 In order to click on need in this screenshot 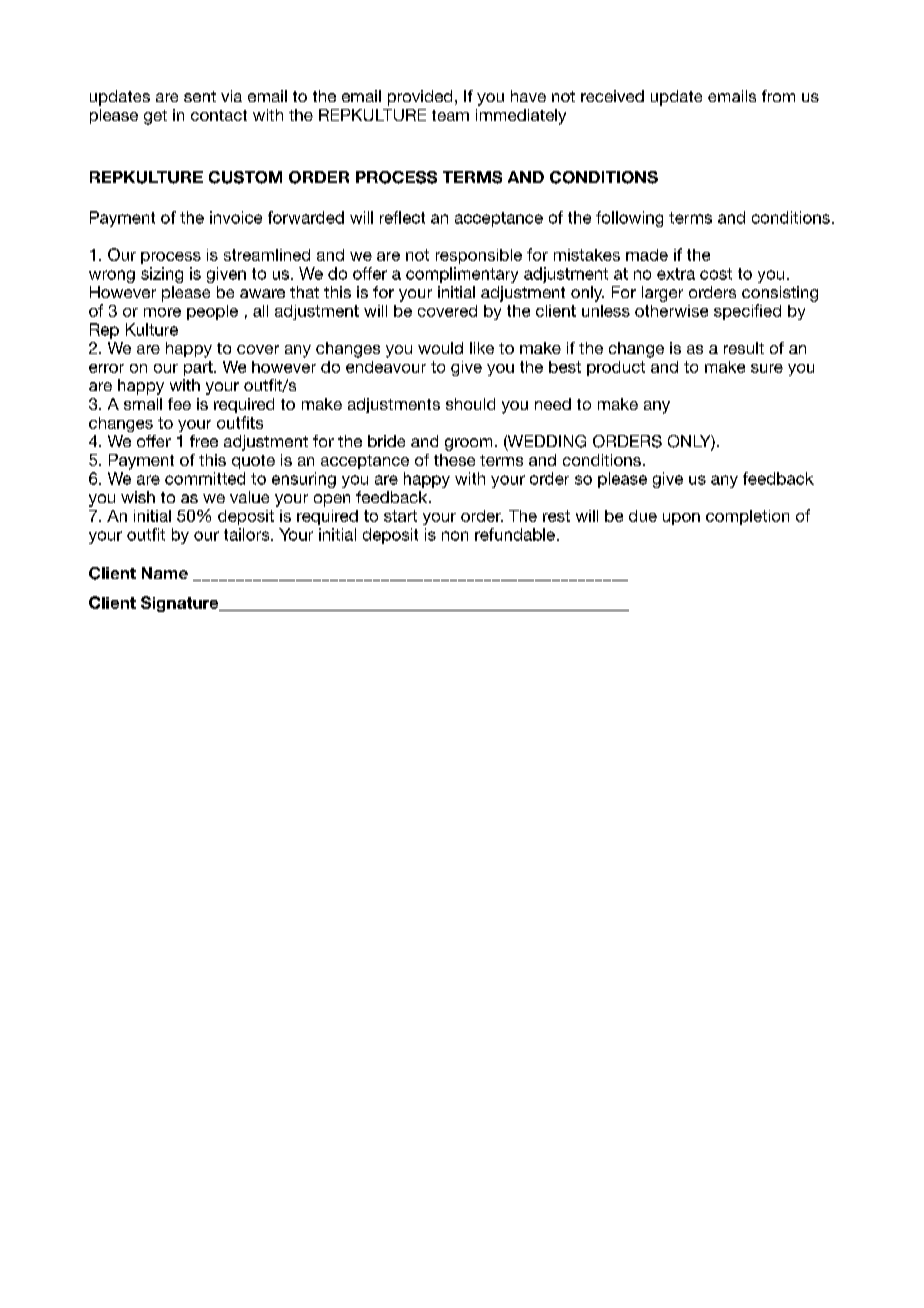, I will do `click(553, 404)`.
